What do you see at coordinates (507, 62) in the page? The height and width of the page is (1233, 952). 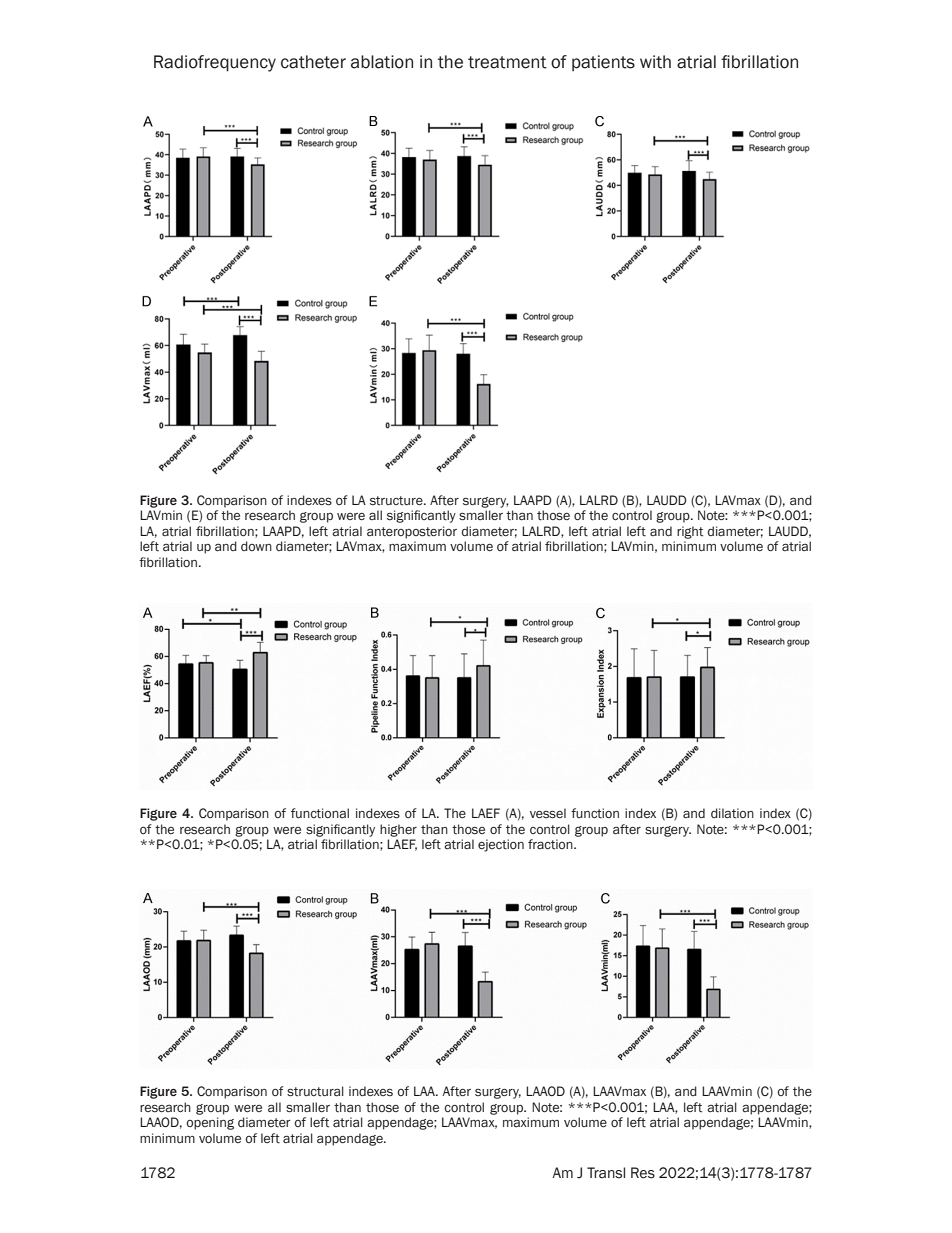 I see `treatment` at bounding box center [507, 62].
